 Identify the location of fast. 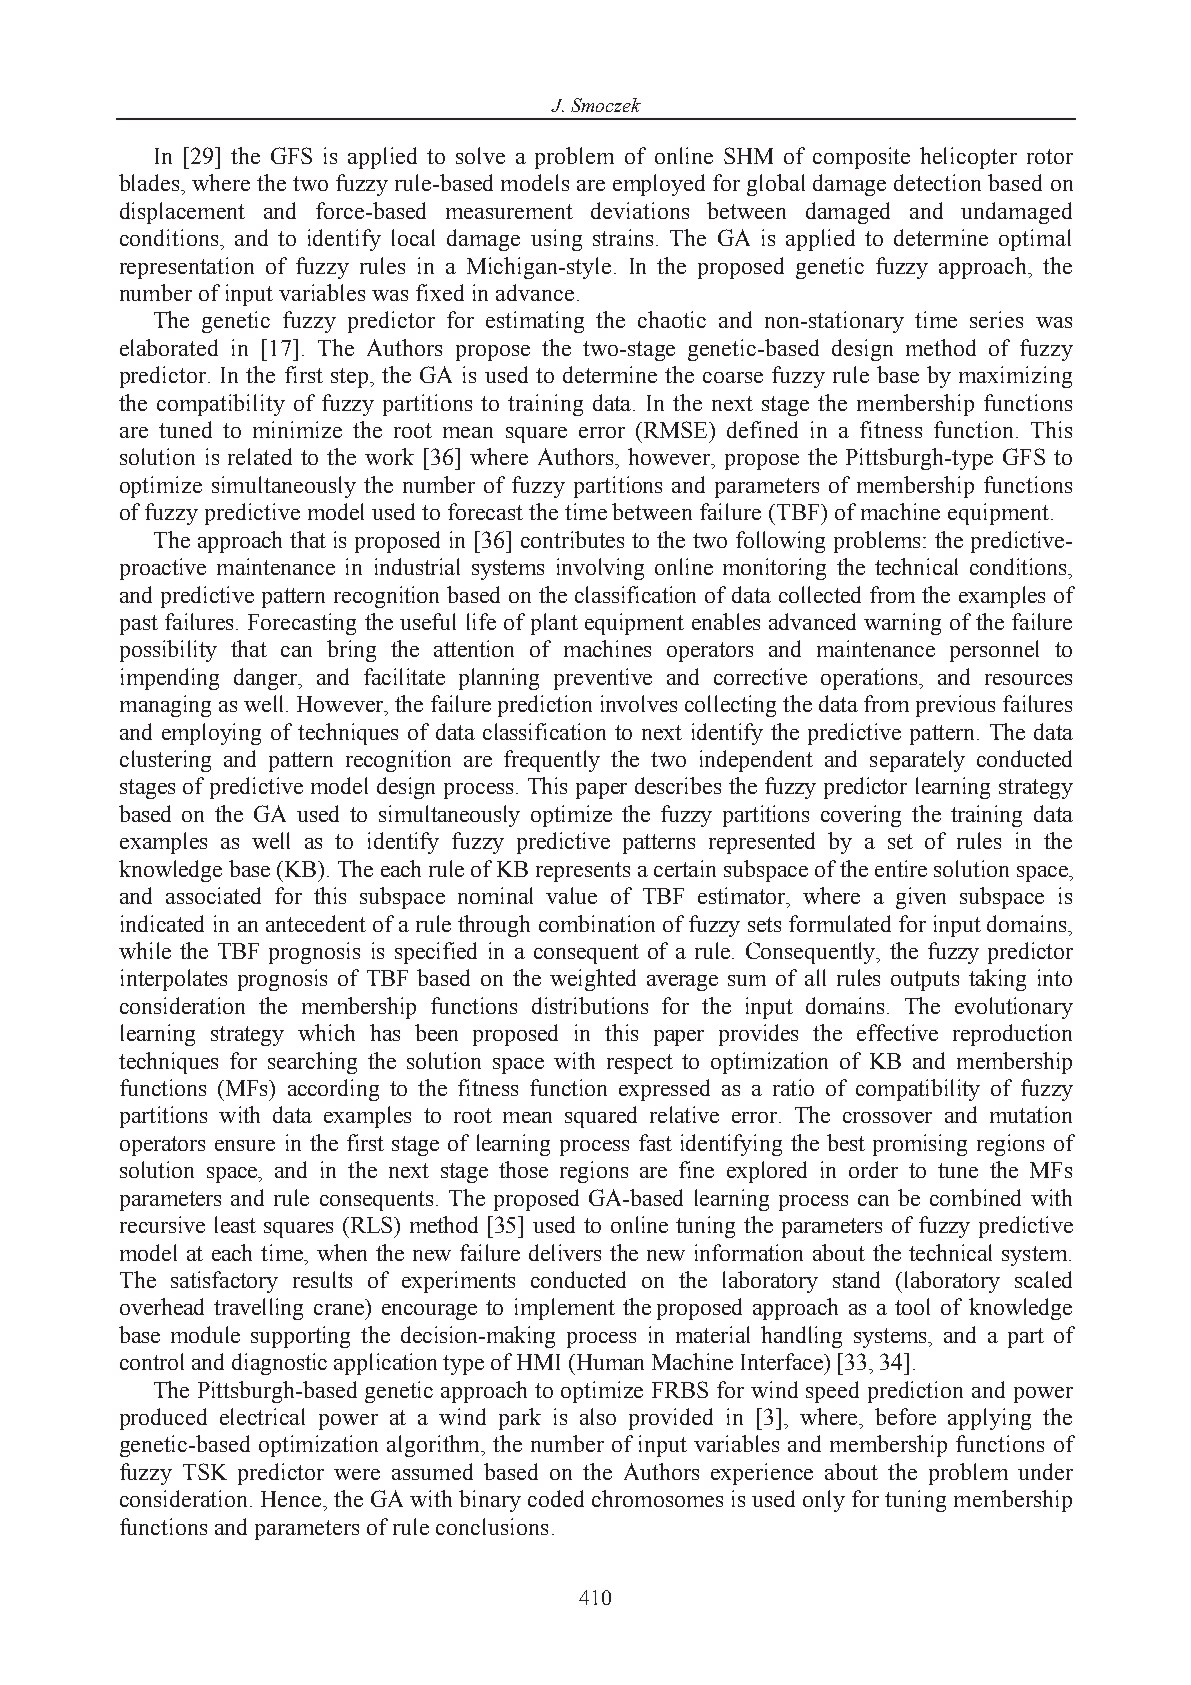
(655, 1142).
